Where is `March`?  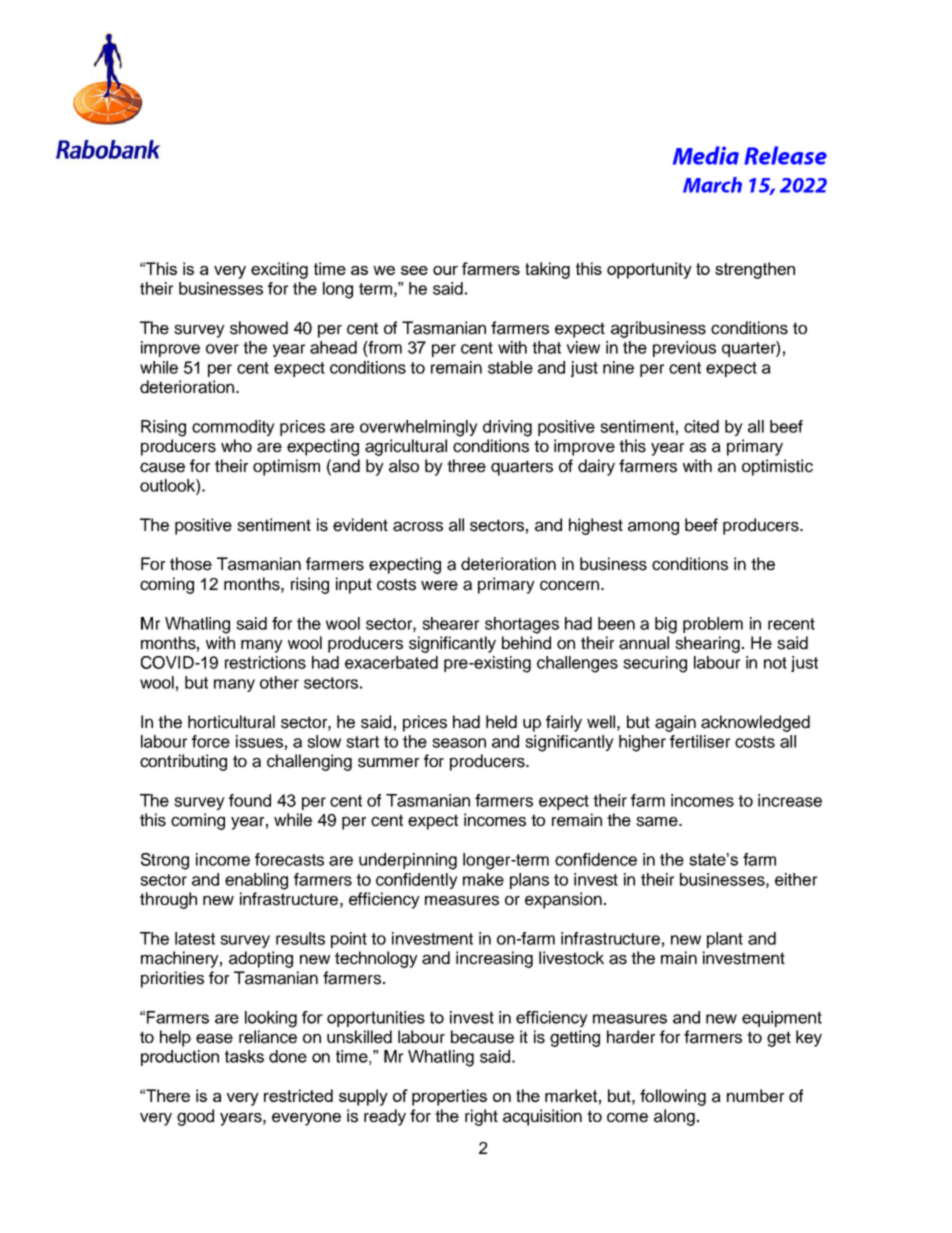 March is located at coordinates (712, 185).
